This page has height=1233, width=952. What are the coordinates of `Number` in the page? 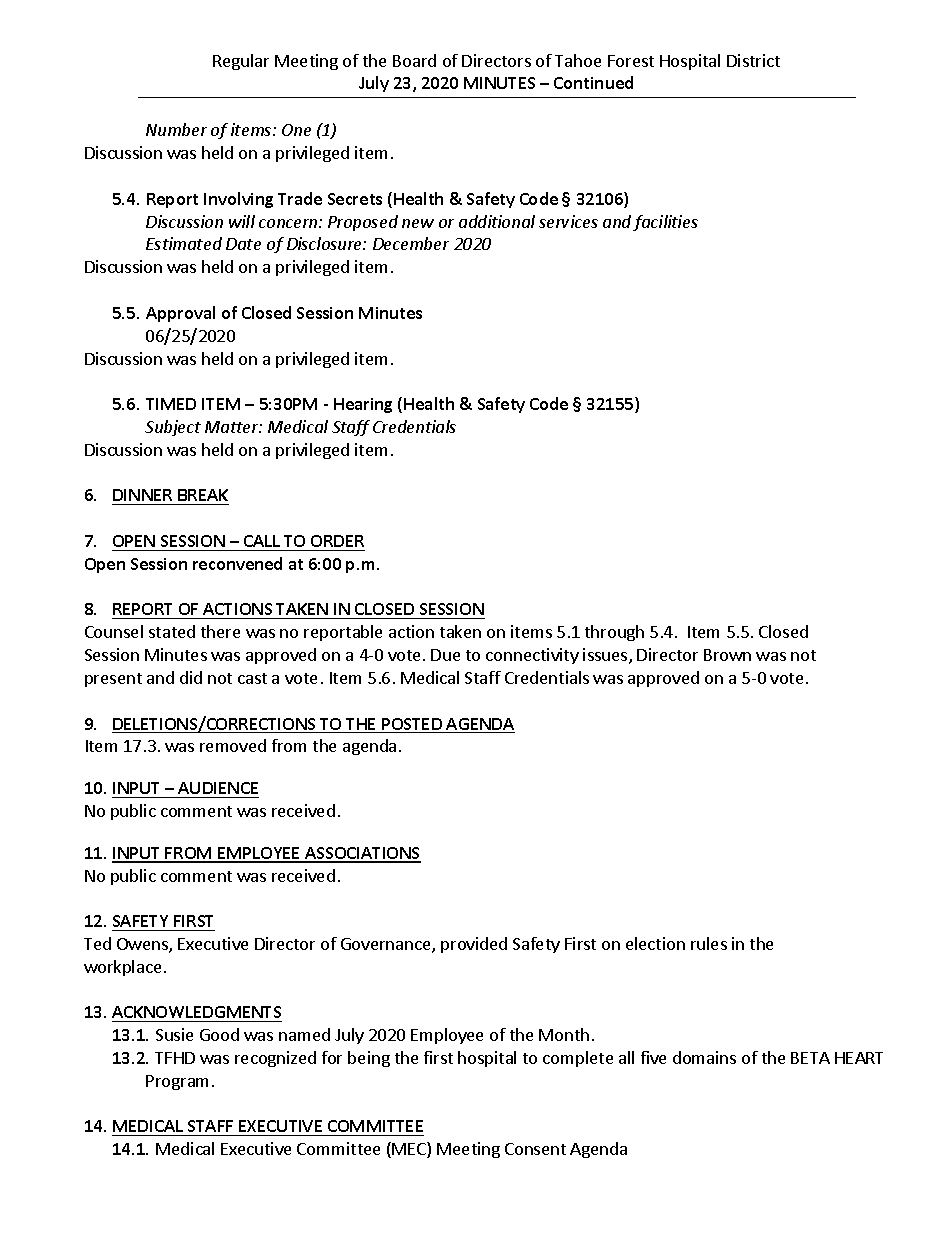 It's located at (176, 129).
